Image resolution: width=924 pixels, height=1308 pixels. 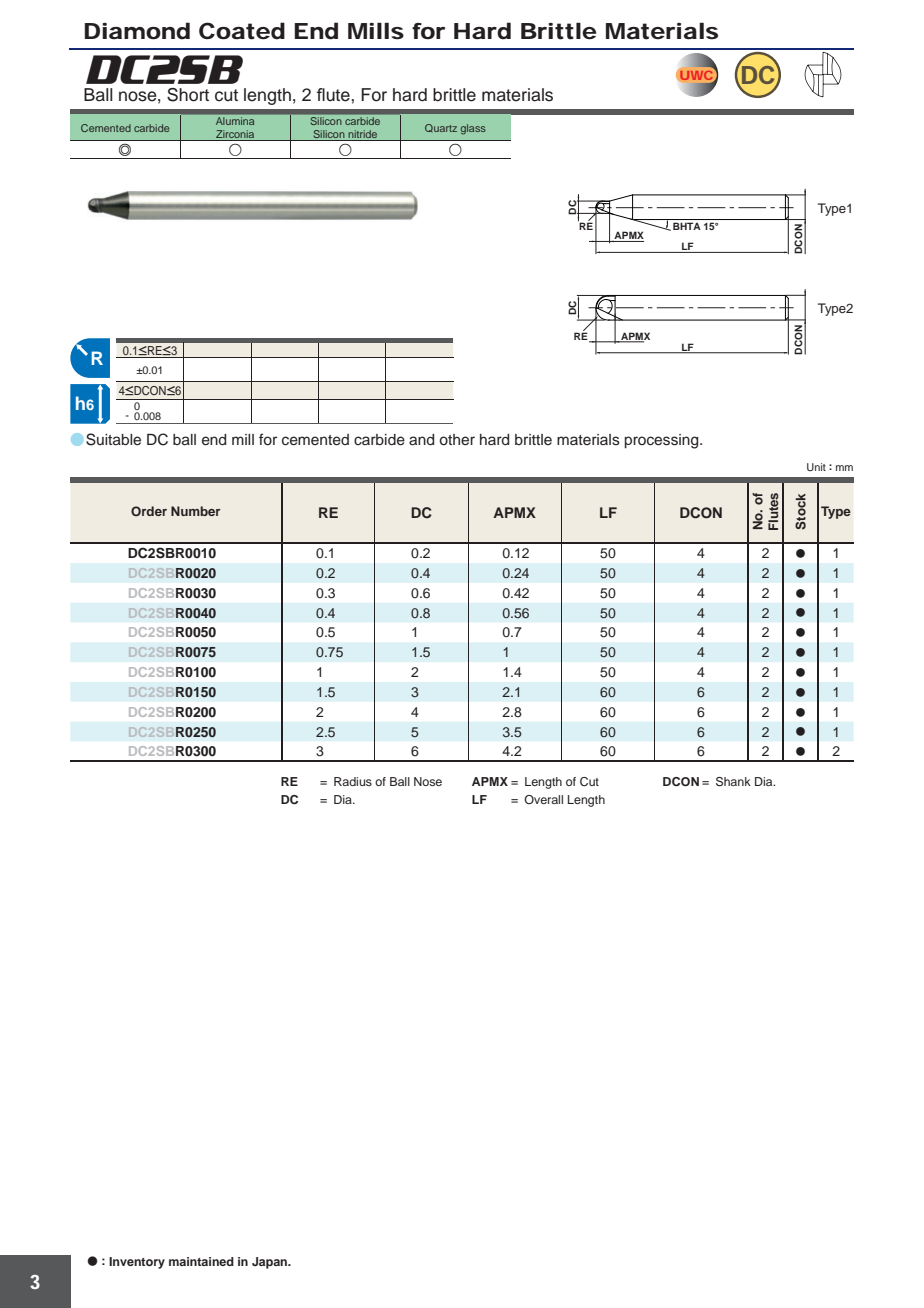 I want to click on Japan, so click(x=271, y=1263).
